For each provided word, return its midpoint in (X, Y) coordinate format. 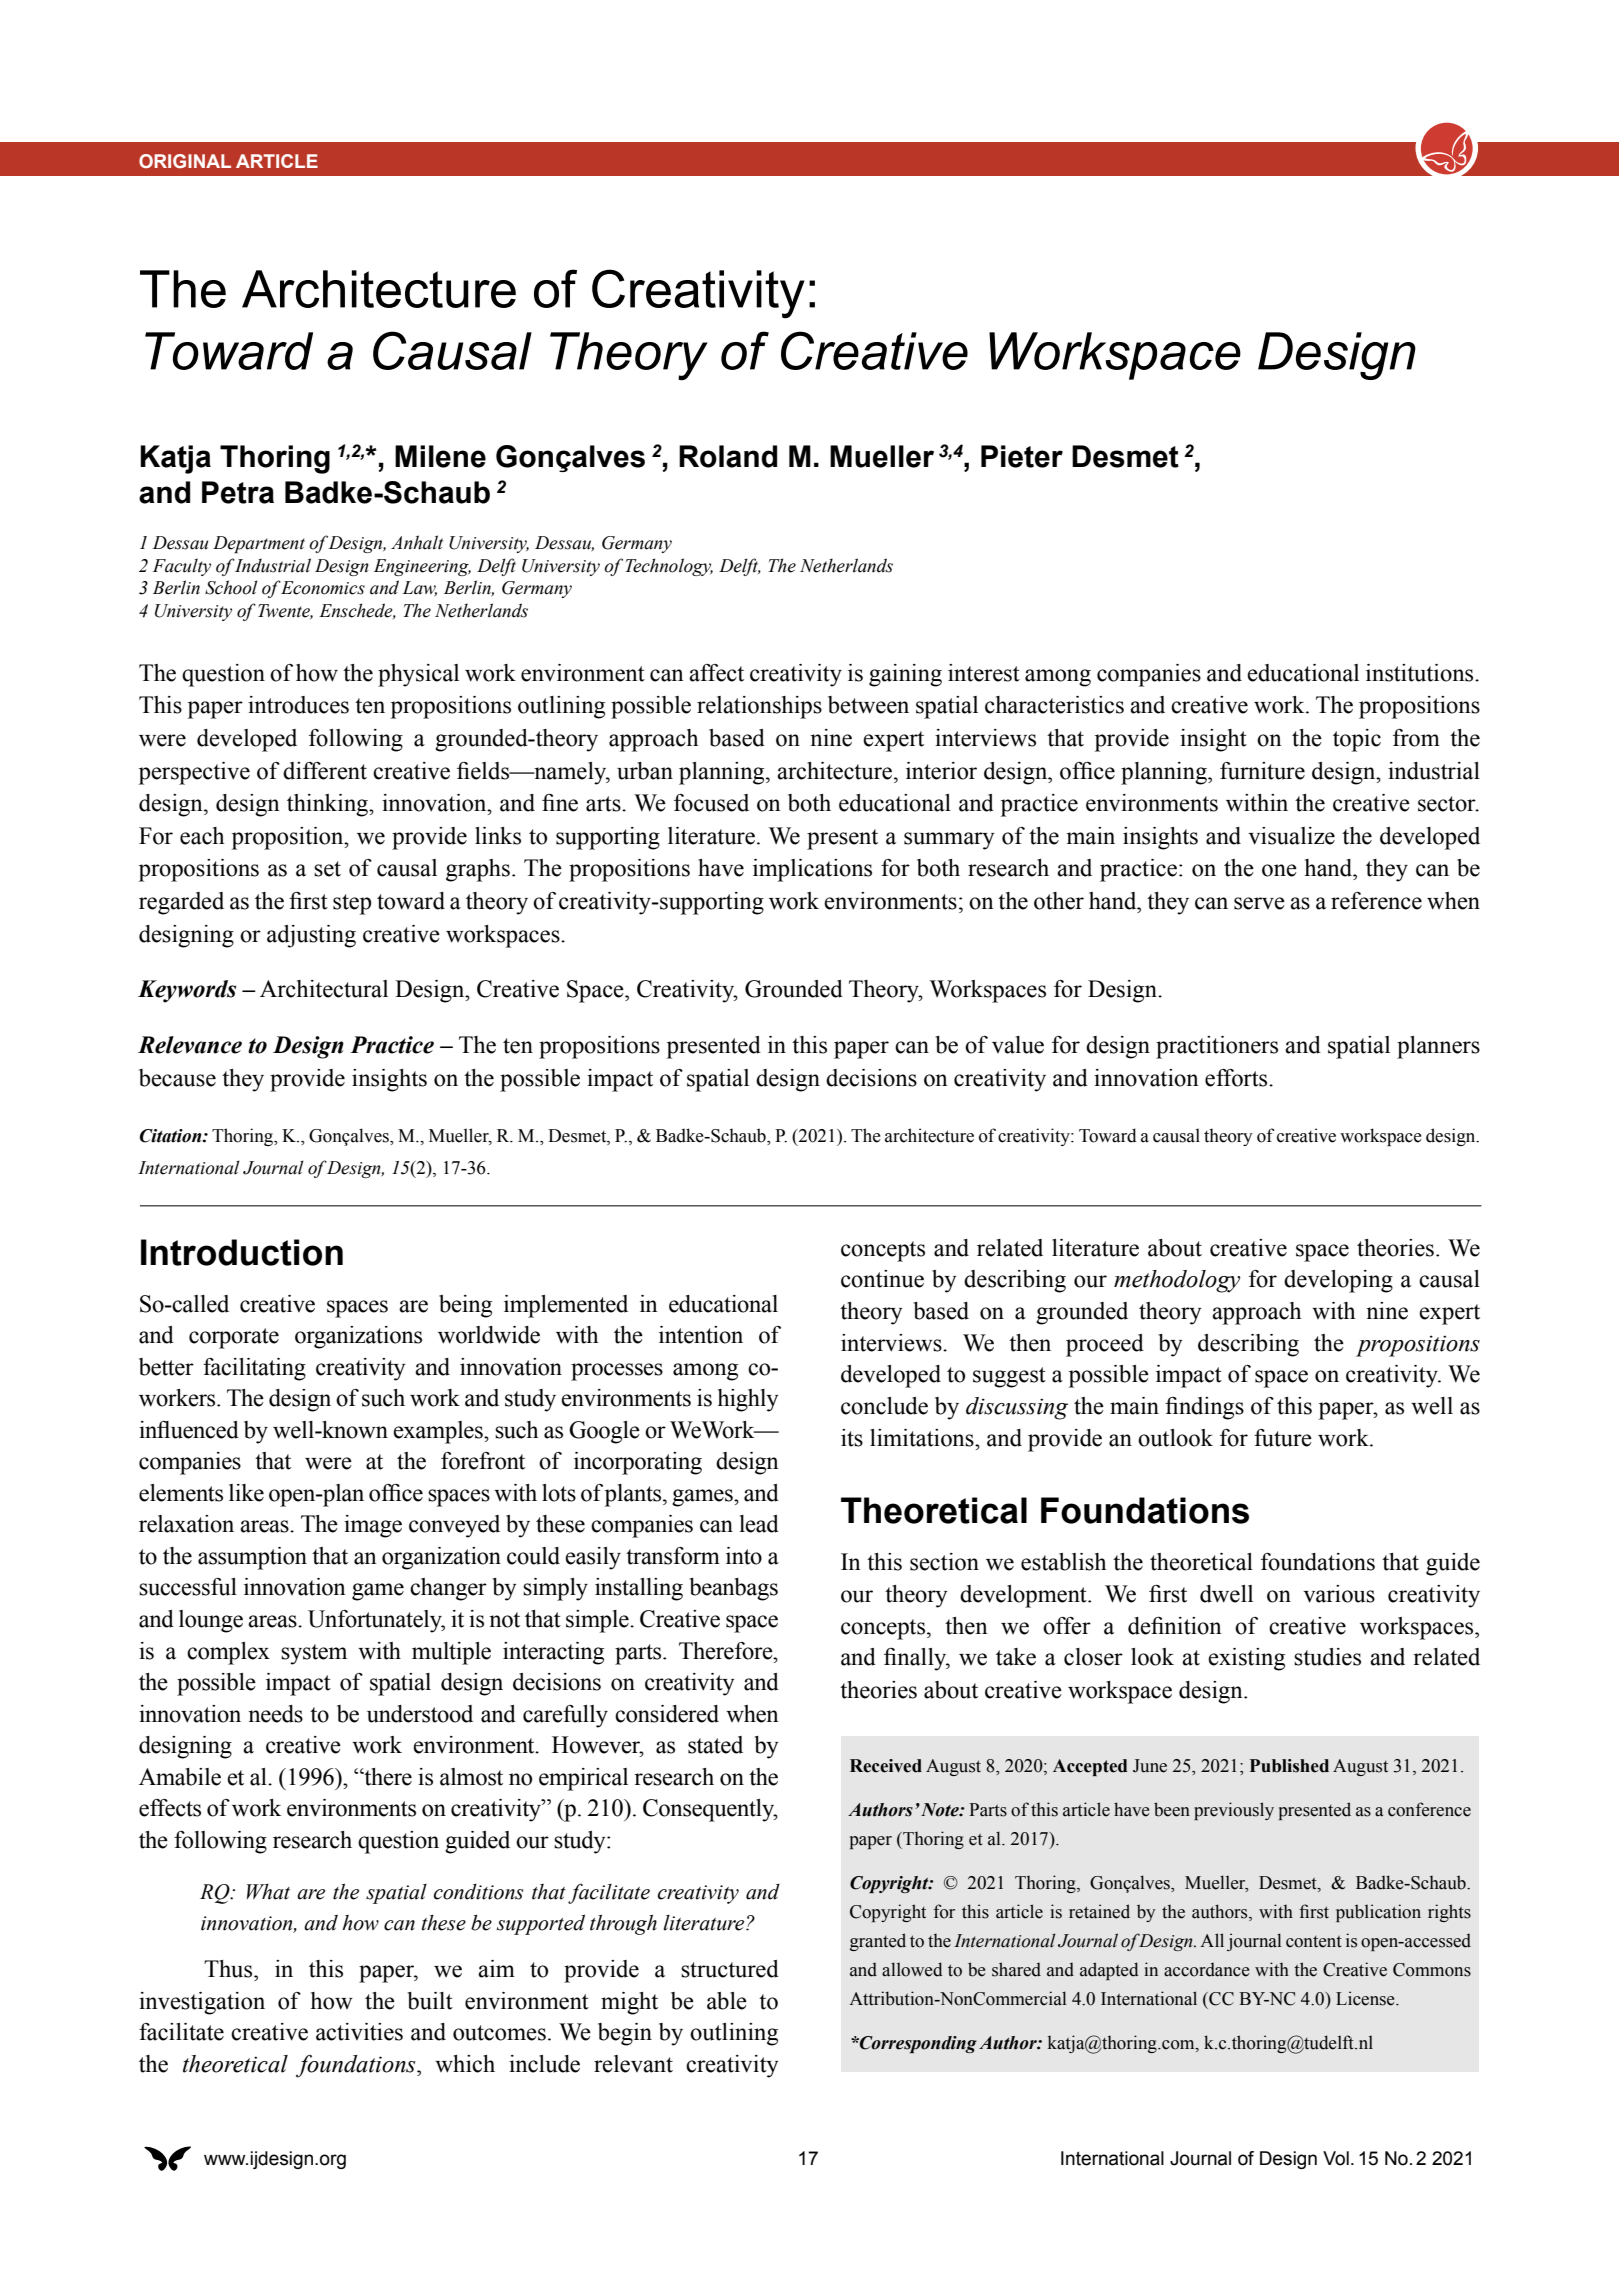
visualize (1291, 836)
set (327, 869)
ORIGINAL (185, 161)
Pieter (1022, 456)
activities (359, 2032)
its (852, 1438)
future (1283, 1438)
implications (812, 870)
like (246, 1493)
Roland (728, 456)
